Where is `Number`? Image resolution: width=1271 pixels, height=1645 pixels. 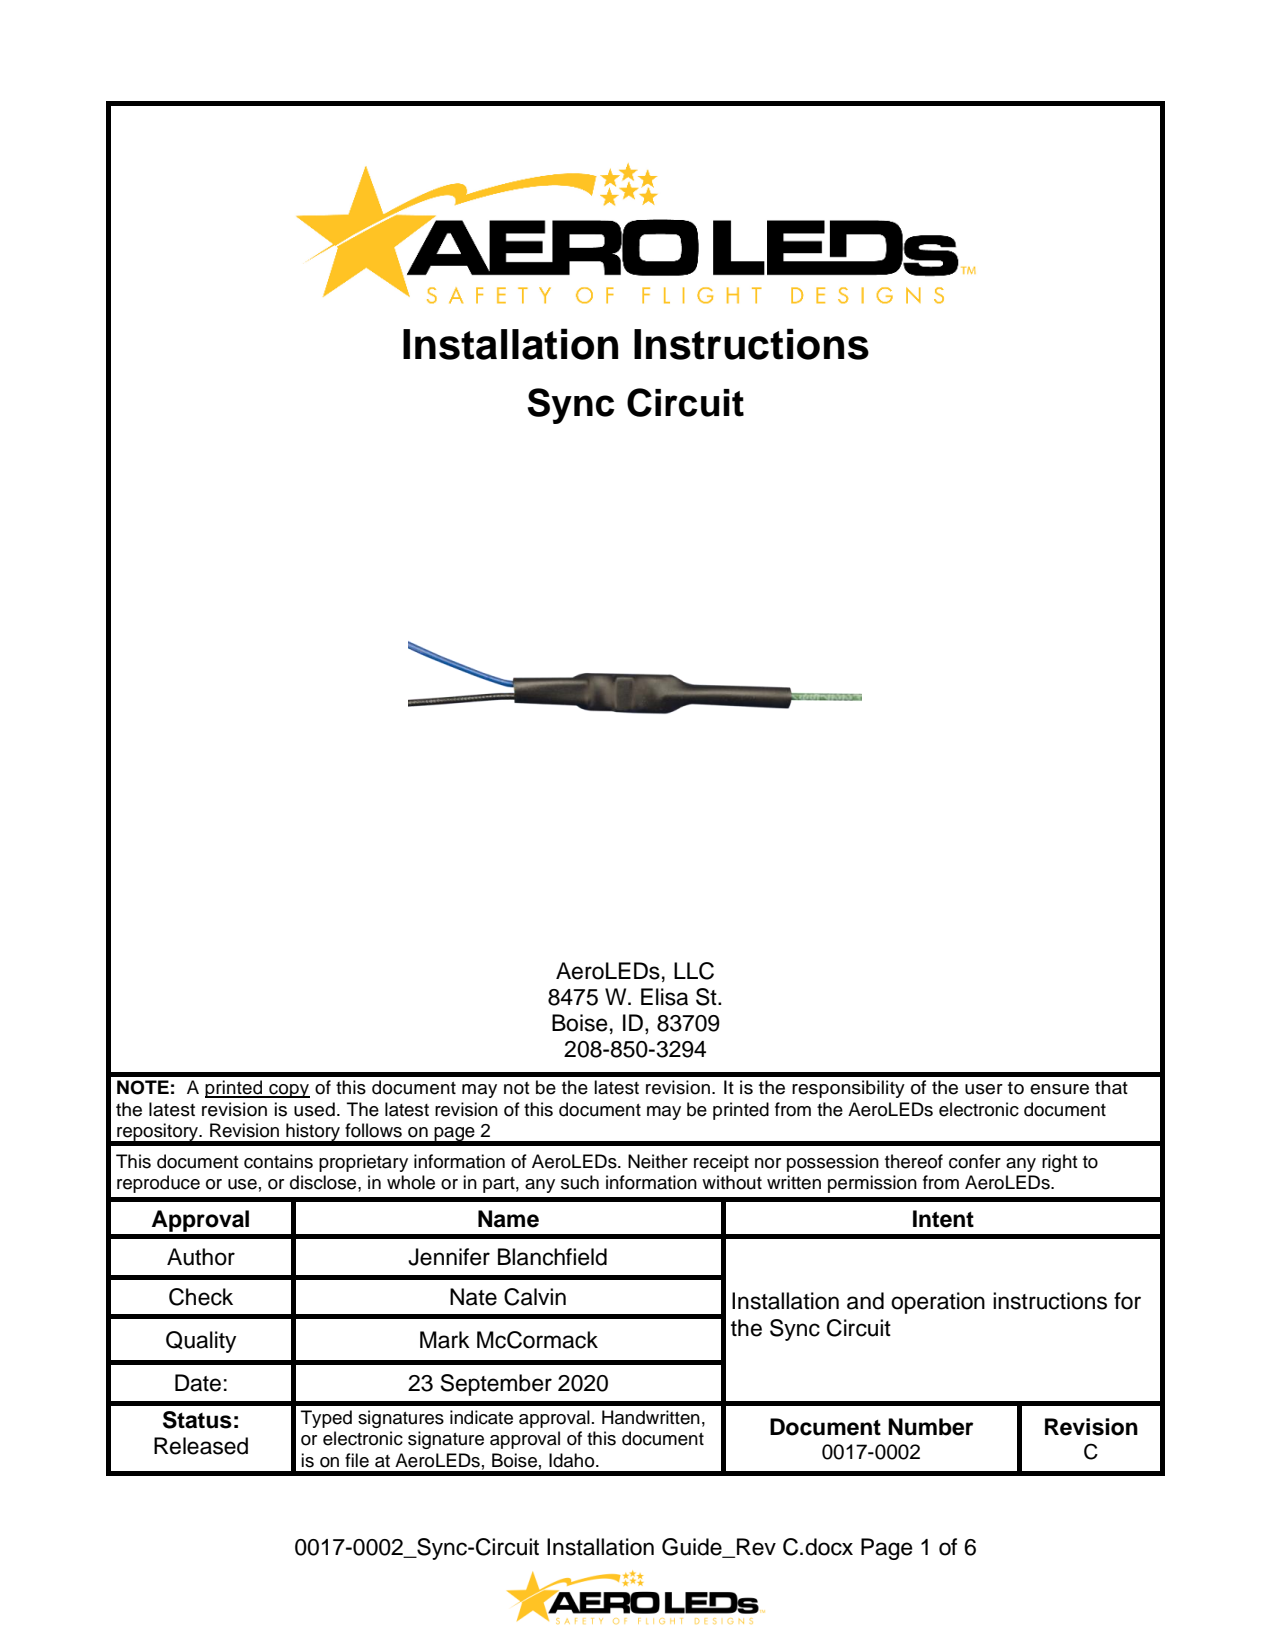
Number is located at coordinates (931, 1427).
